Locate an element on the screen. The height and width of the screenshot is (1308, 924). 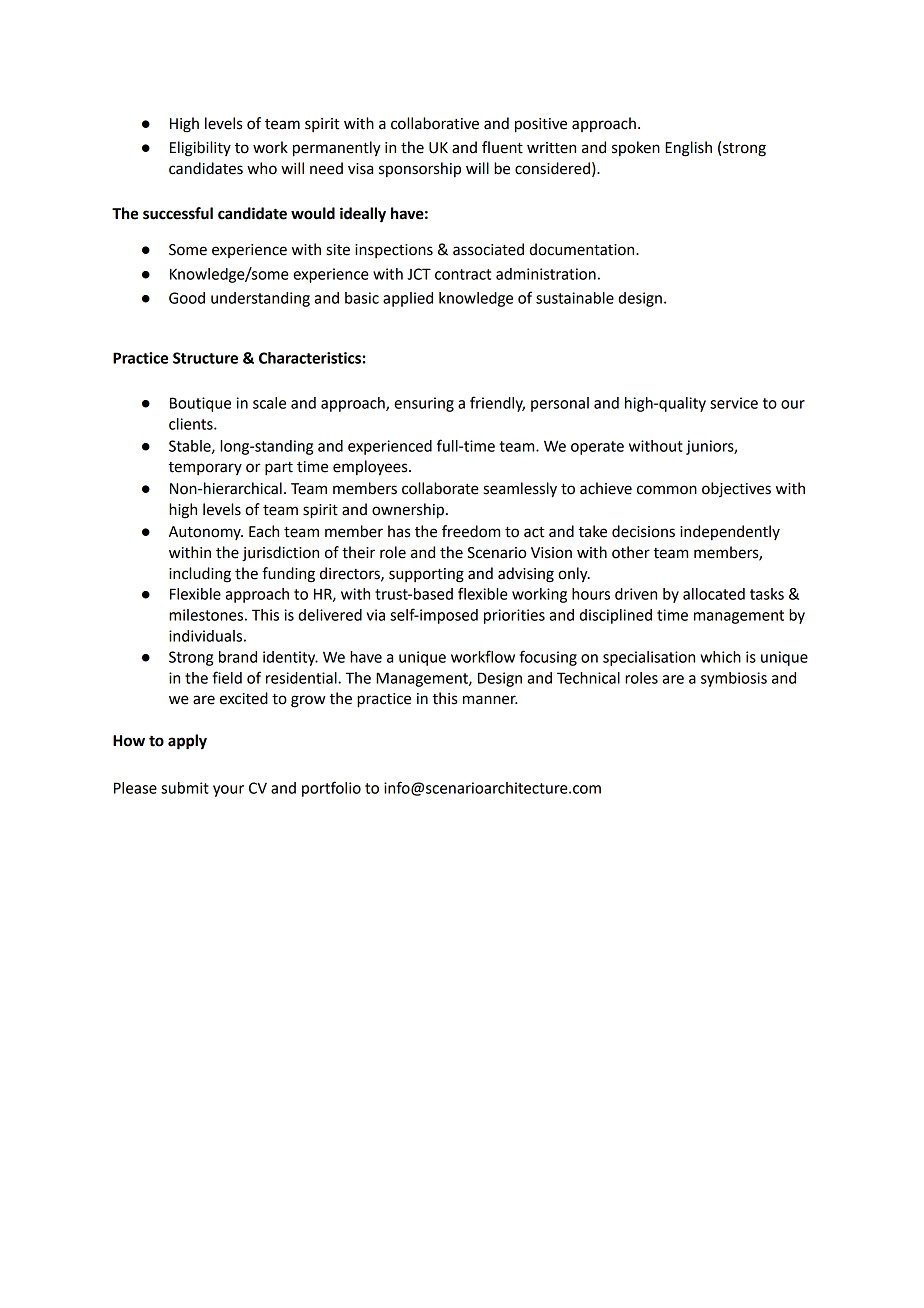
Autonomy is located at coordinates (206, 533).
